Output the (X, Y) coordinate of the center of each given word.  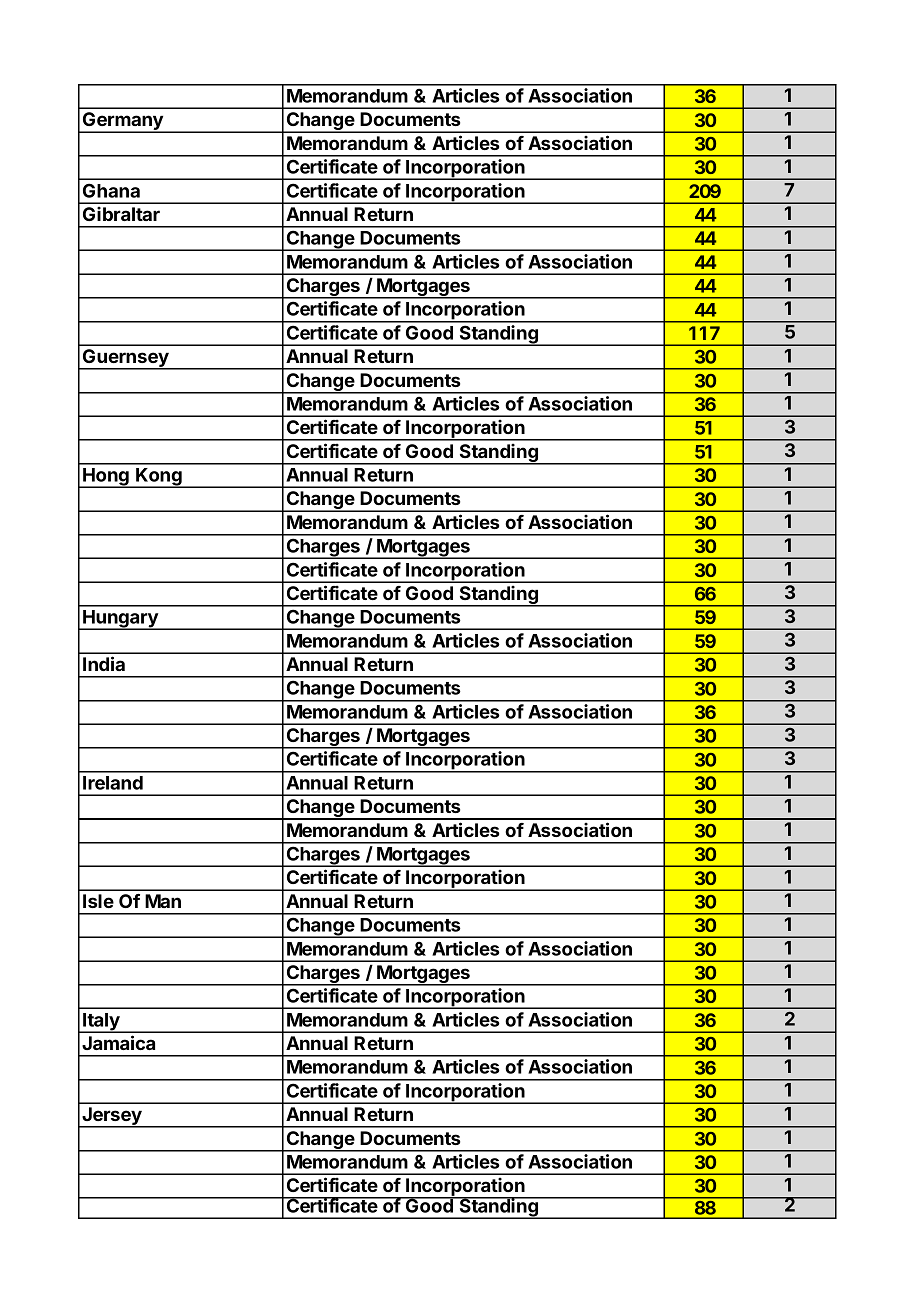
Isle (98, 901)
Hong (106, 478)
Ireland (113, 783)
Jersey (112, 1117)
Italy (101, 1023)
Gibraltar (121, 213)
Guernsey (126, 359)
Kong (159, 478)
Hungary (120, 620)
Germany (123, 122)
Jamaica (118, 1042)
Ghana (111, 190)
